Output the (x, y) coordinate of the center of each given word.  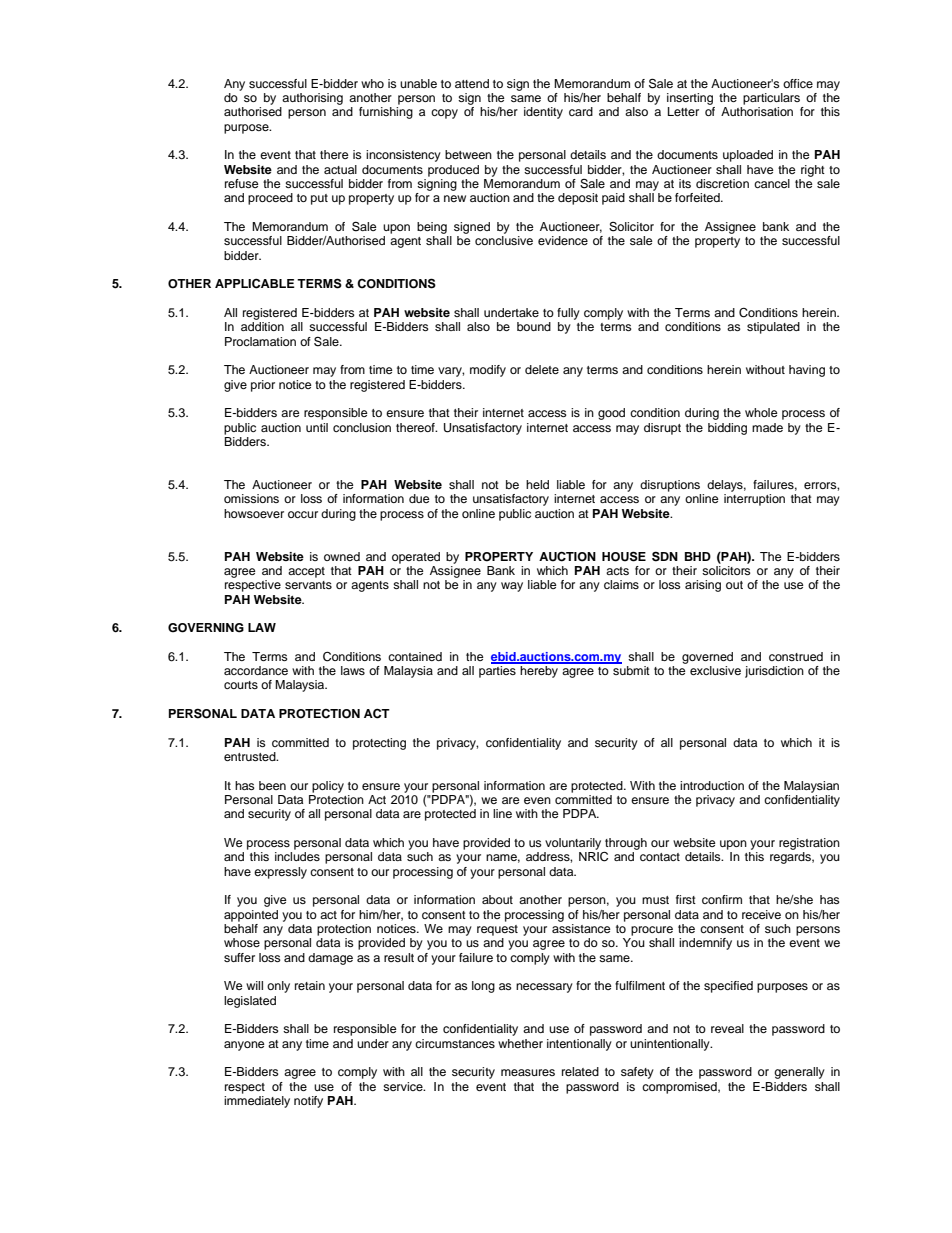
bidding (727, 429)
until (317, 427)
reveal (727, 1028)
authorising (312, 99)
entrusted (251, 756)
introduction (712, 785)
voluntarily (573, 844)
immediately (257, 1100)
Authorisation (757, 111)
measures (528, 1072)
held (537, 484)
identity (543, 113)
